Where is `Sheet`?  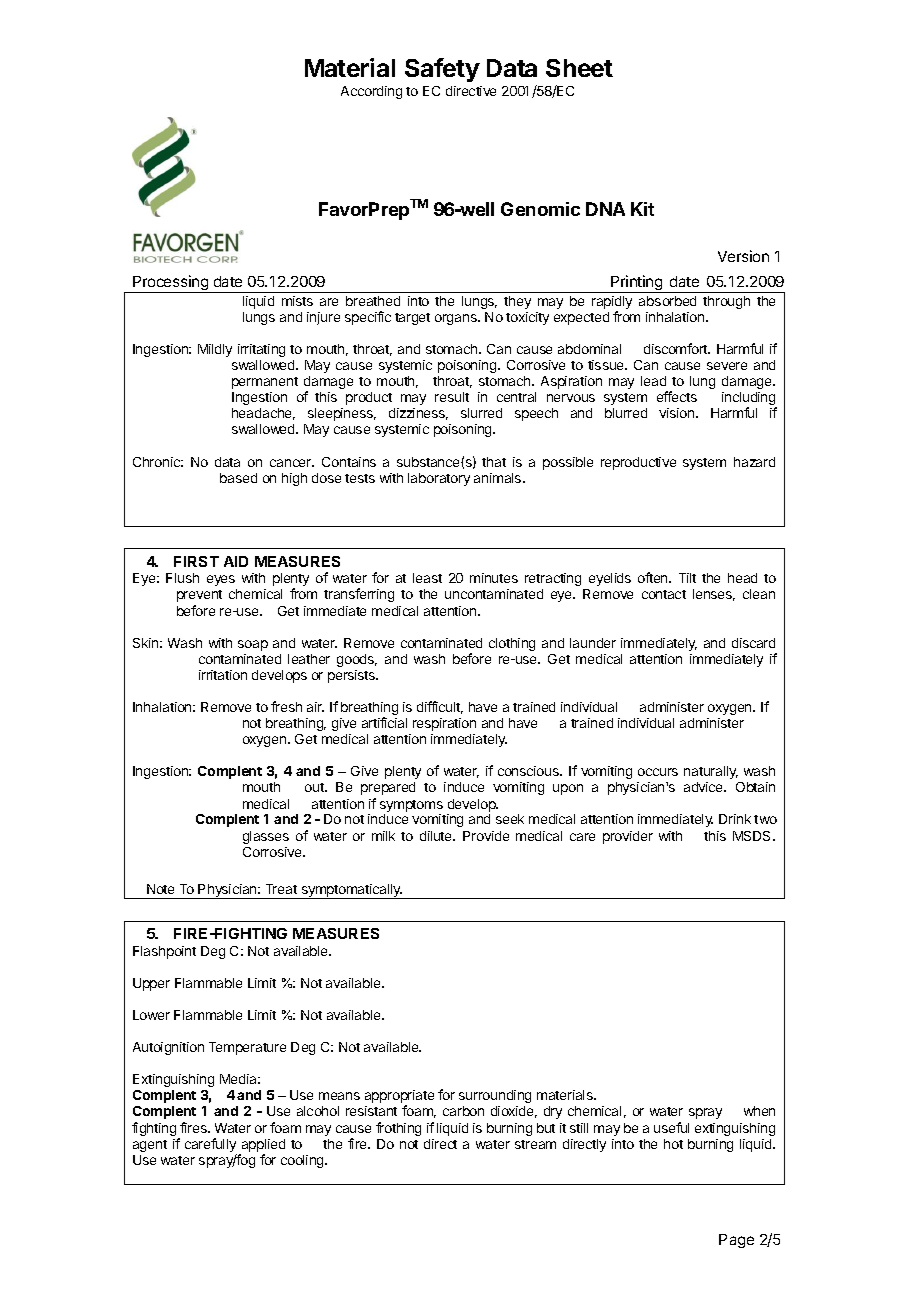
Sheet is located at coordinates (579, 68).
